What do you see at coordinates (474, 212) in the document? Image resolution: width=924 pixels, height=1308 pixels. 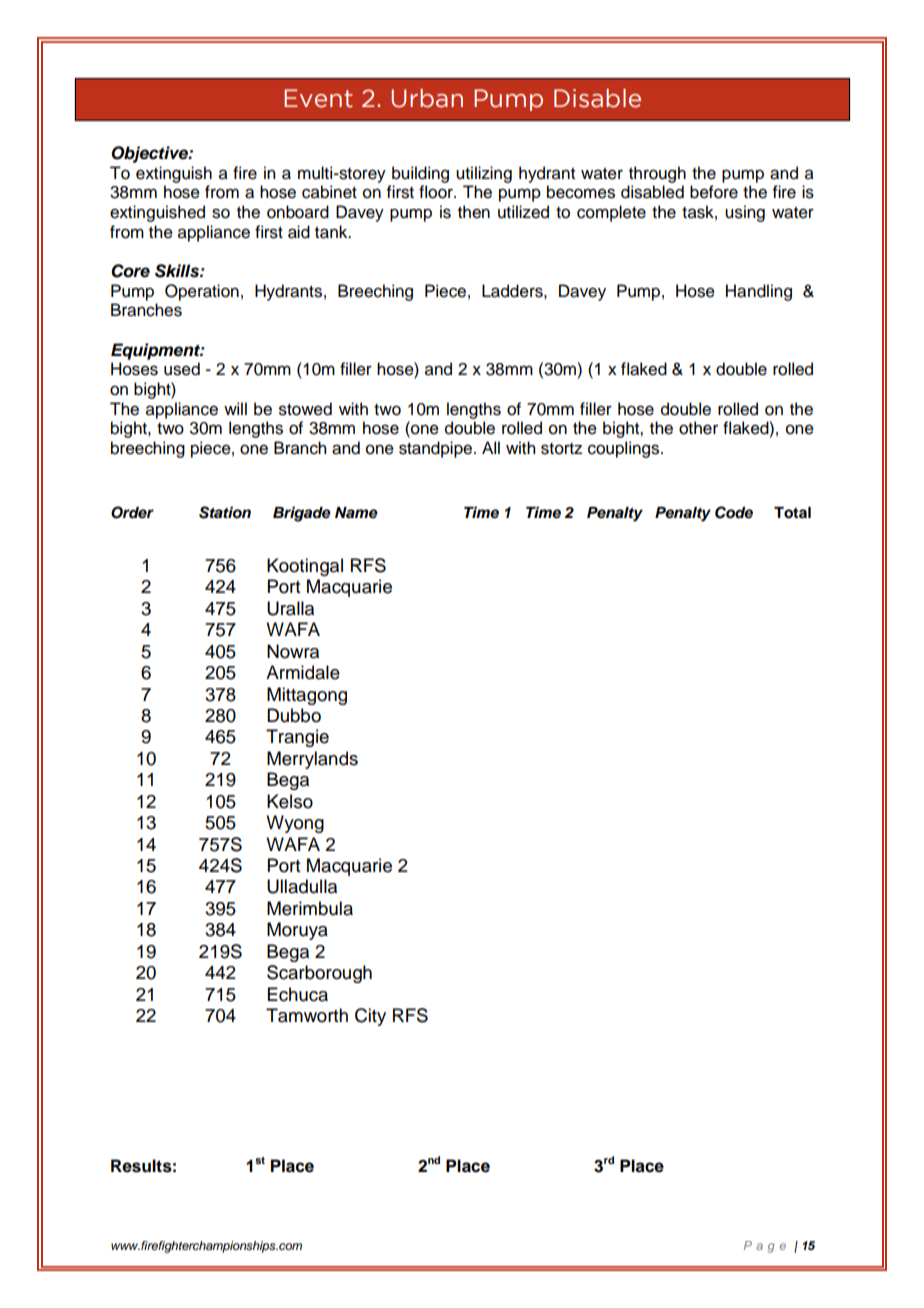 I see `then` at bounding box center [474, 212].
